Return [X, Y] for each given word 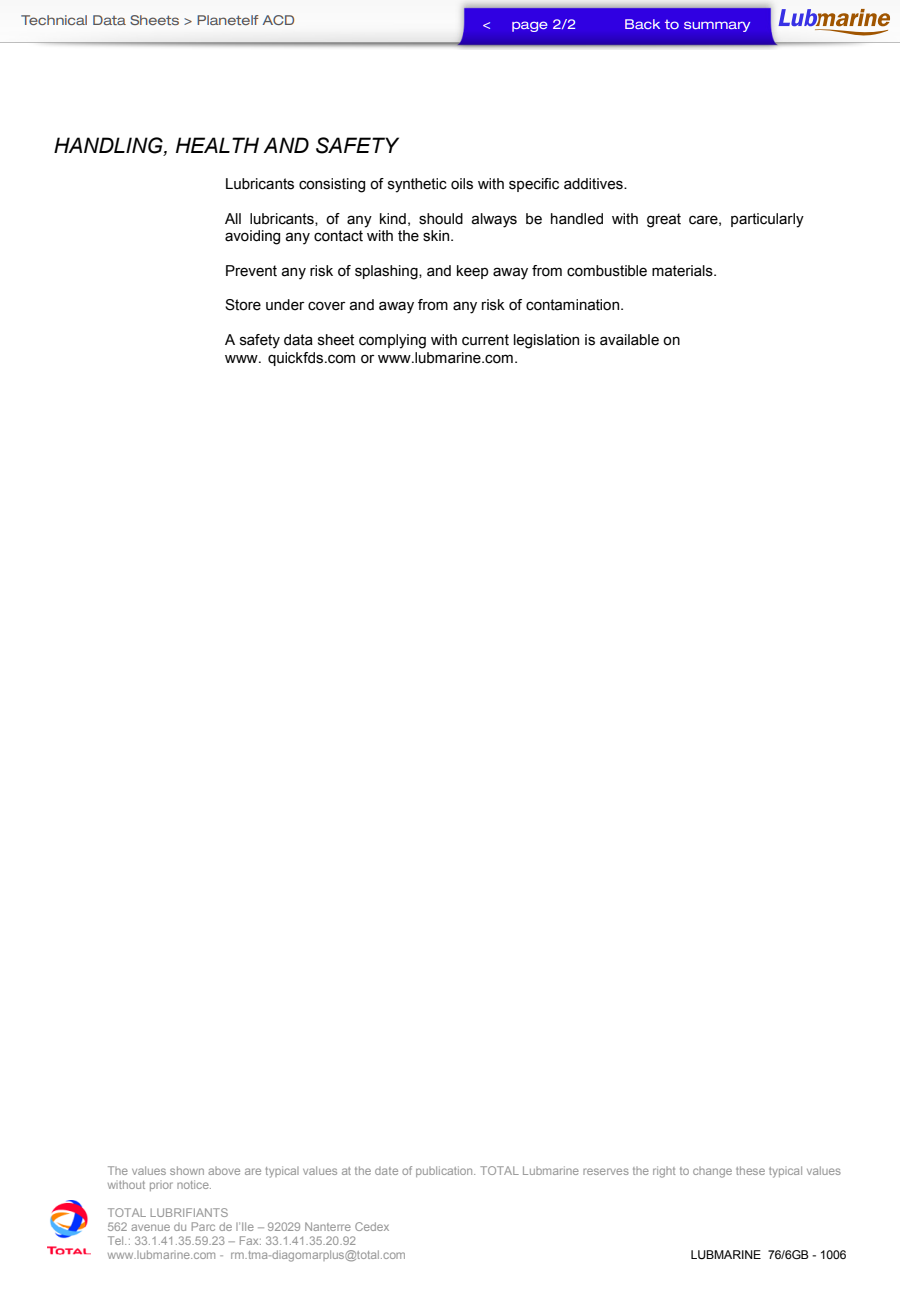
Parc [203, 1226]
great [664, 220]
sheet [336, 340]
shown [187, 1170]
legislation [546, 341]
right [664, 1172]
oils [462, 184]
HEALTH [217, 145]
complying [392, 341]
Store [243, 305]
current [485, 340]
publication [445, 1171]
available [629, 340]
